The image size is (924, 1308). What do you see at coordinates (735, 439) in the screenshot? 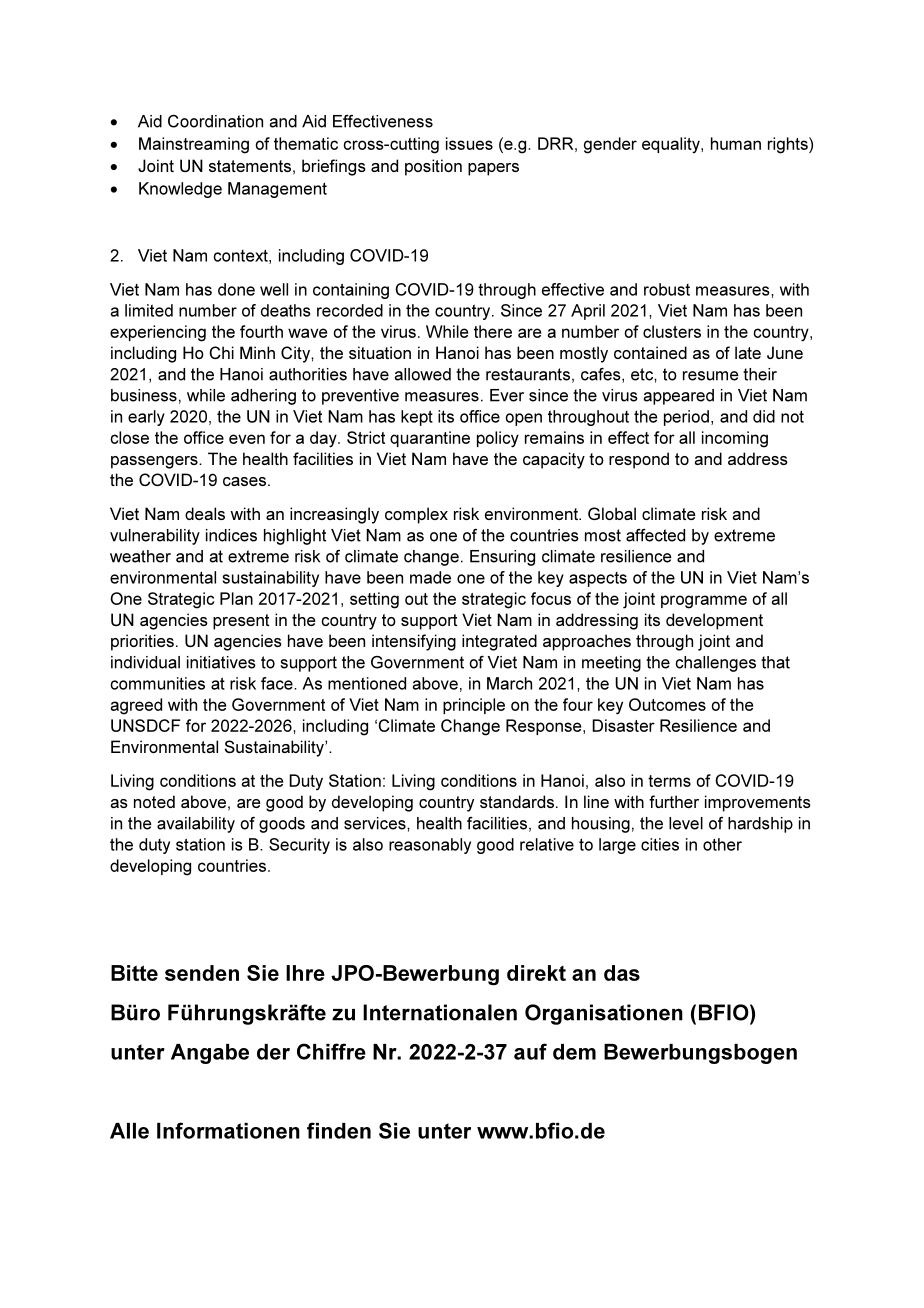
I see `incoming` at bounding box center [735, 439].
